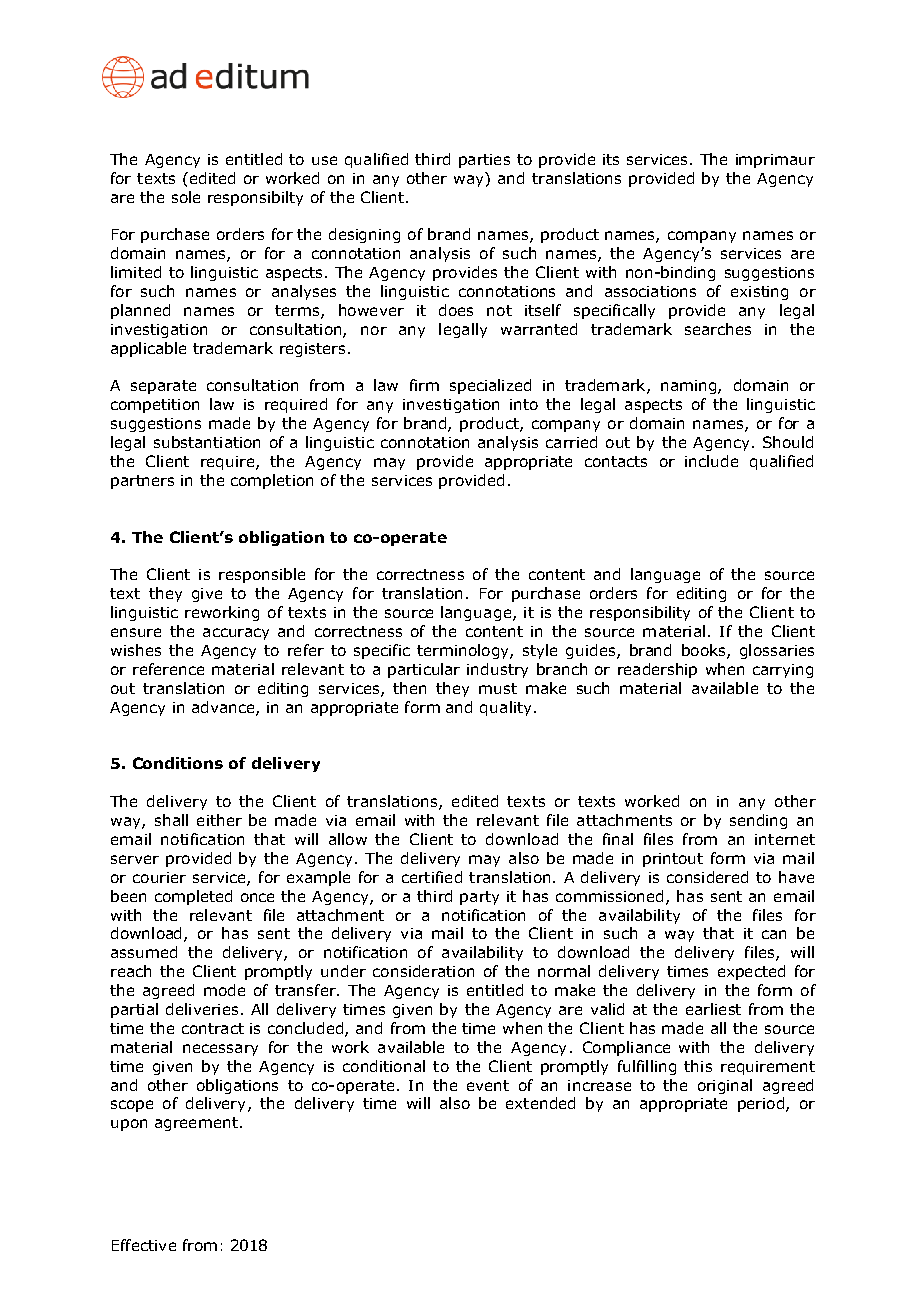 This screenshot has height=1309, width=924. What do you see at coordinates (144, 1245) in the screenshot?
I see `Effective` at bounding box center [144, 1245].
